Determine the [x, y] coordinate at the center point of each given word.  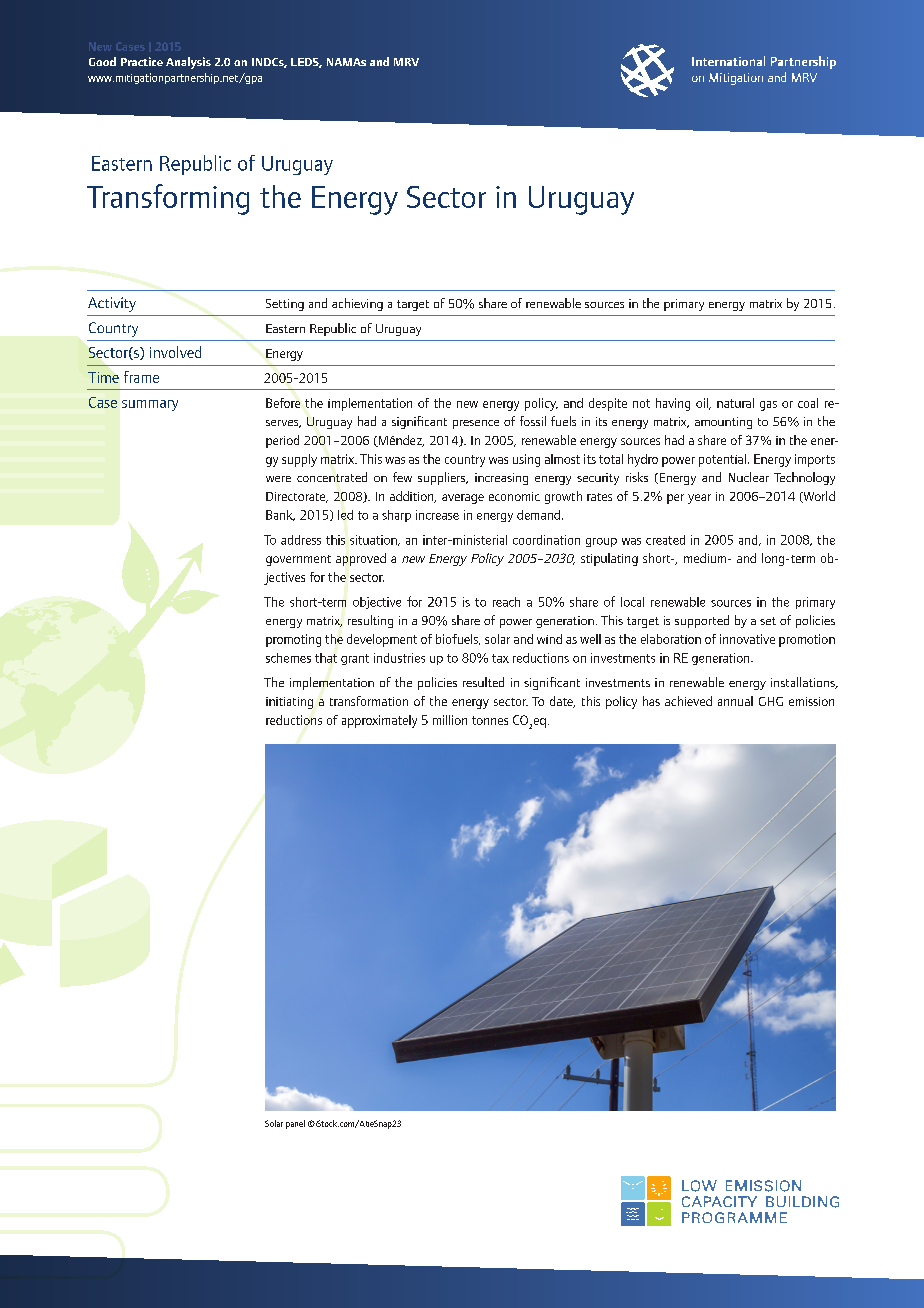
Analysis [188, 63]
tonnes [490, 720]
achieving [357, 304]
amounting [723, 423]
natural [735, 403]
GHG [771, 701]
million [450, 720]
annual [735, 701]
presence [476, 424]
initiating [289, 703]
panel [295, 1124]
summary [150, 405]
